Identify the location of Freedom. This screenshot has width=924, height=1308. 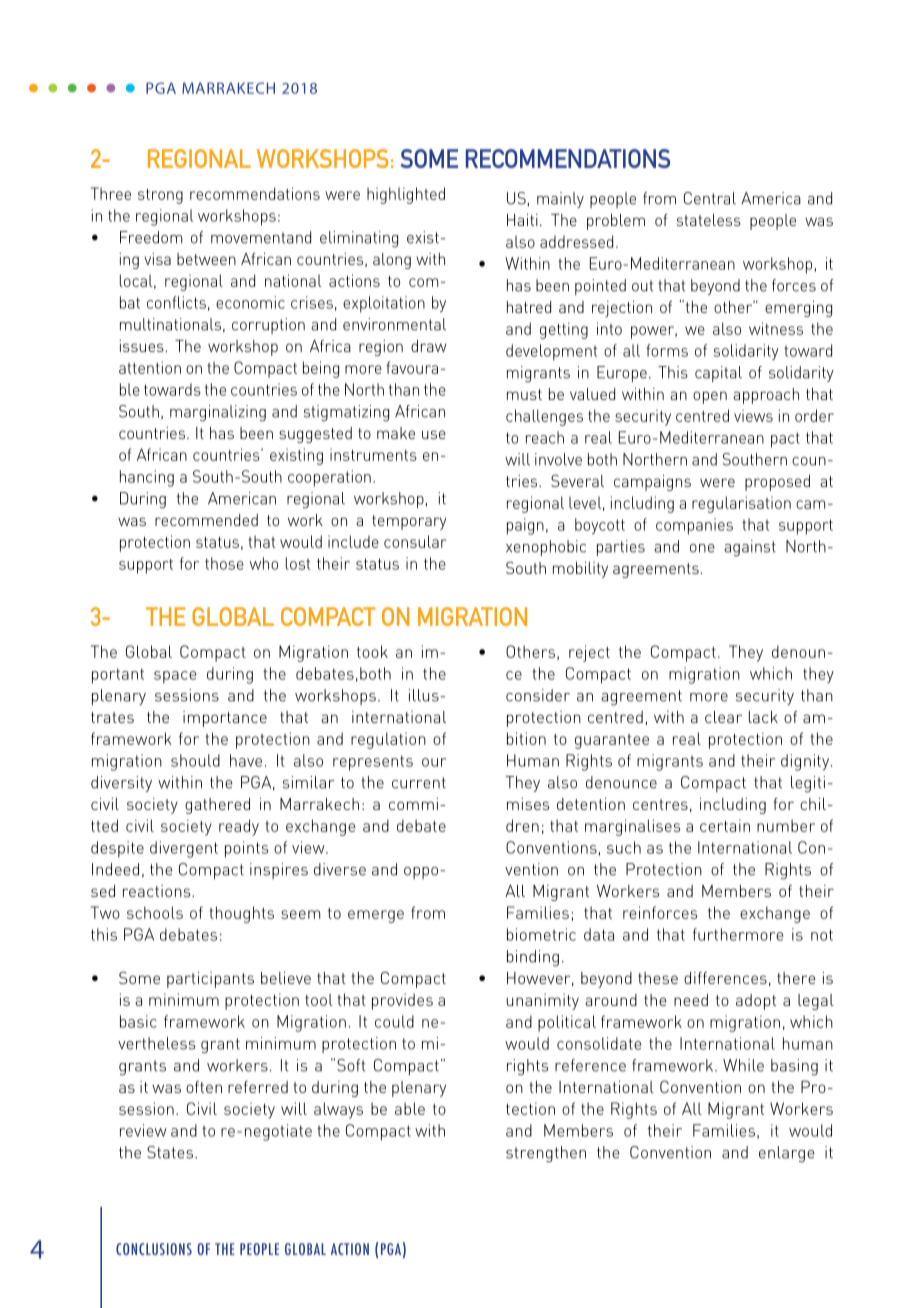
(151, 237).
